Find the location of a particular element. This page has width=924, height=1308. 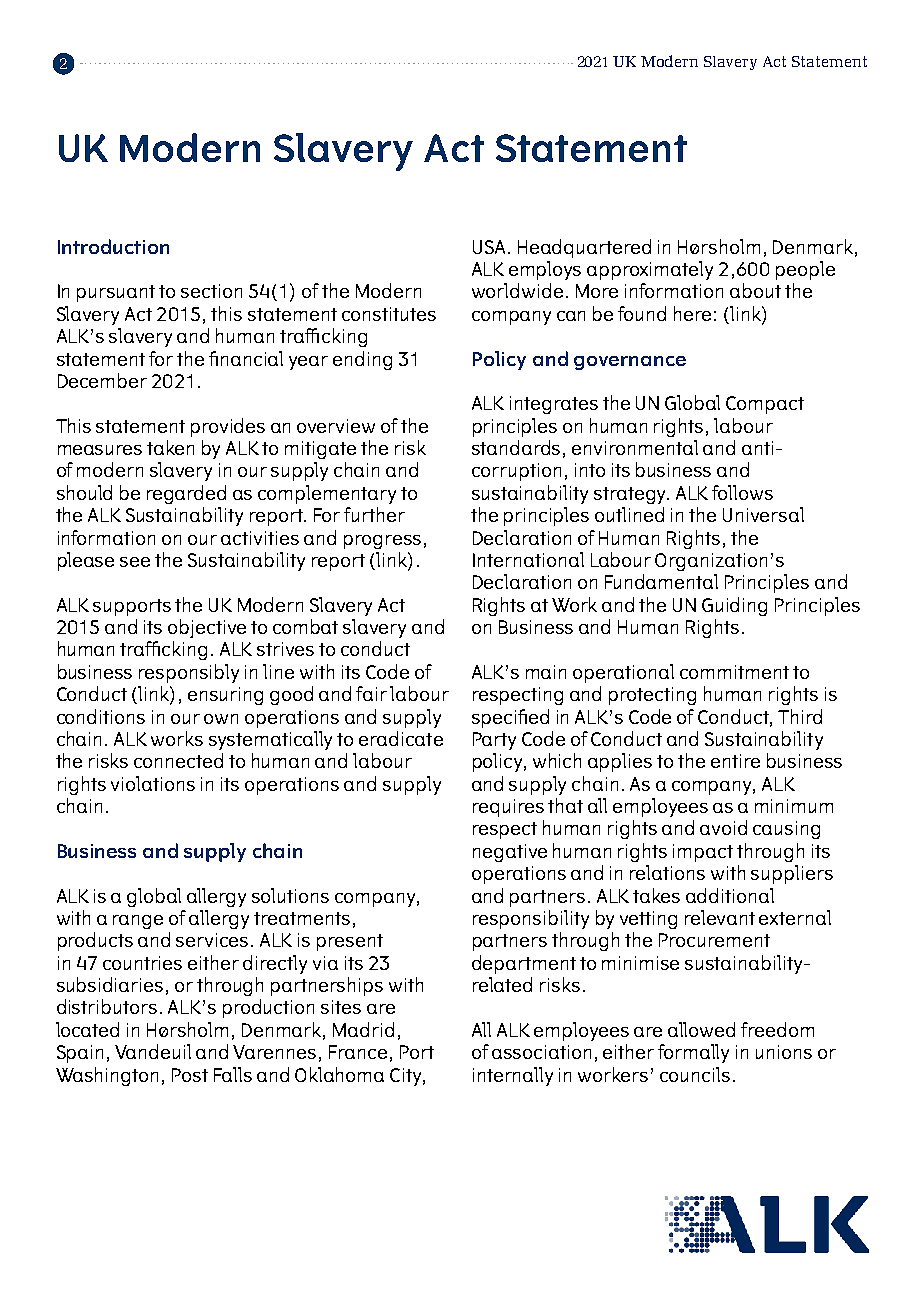

section is located at coordinates (211, 291).
